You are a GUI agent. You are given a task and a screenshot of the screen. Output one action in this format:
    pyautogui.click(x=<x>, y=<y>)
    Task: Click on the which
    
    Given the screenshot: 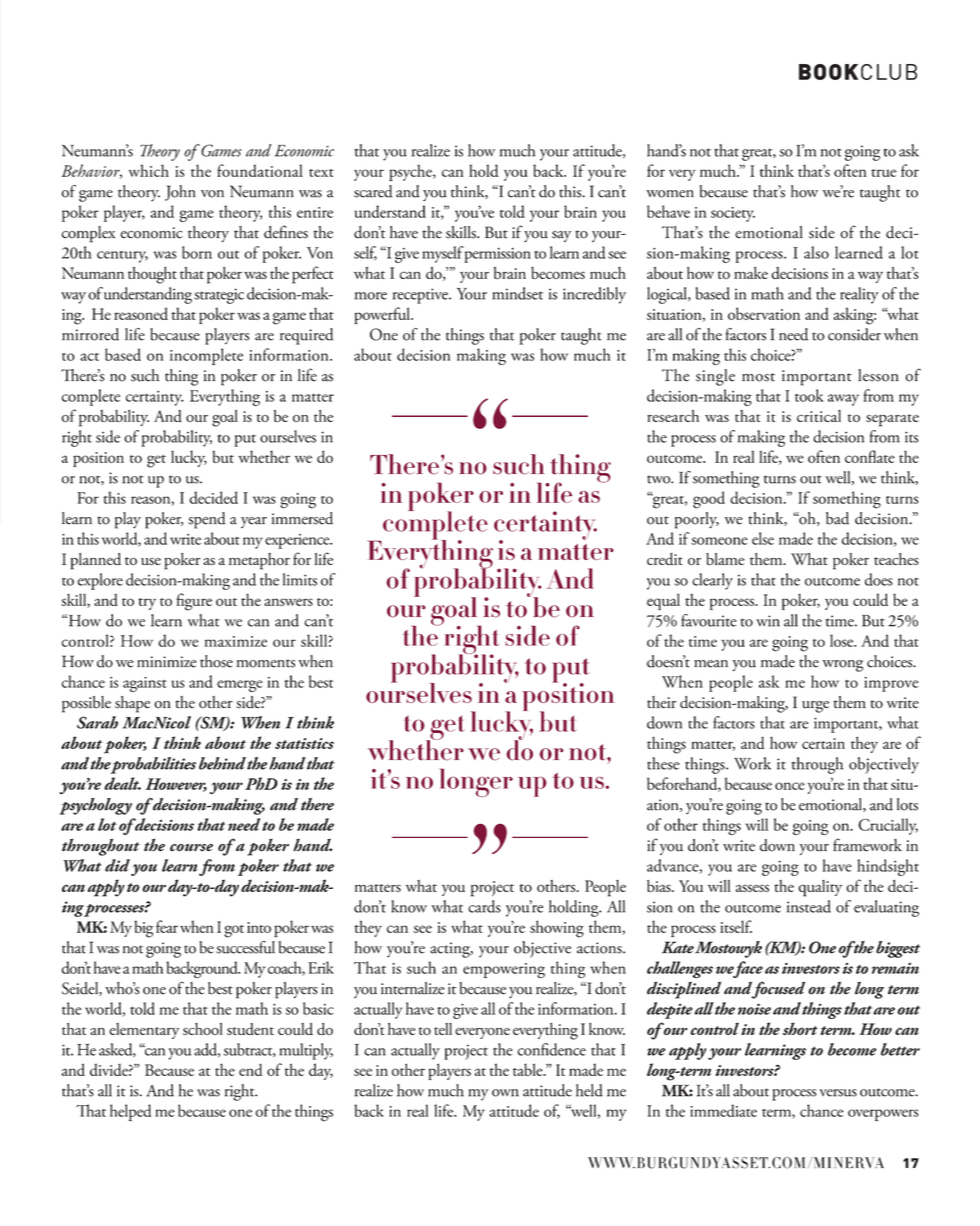 What is the action you would take?
    pyautogui.click(x=149, y=170)
